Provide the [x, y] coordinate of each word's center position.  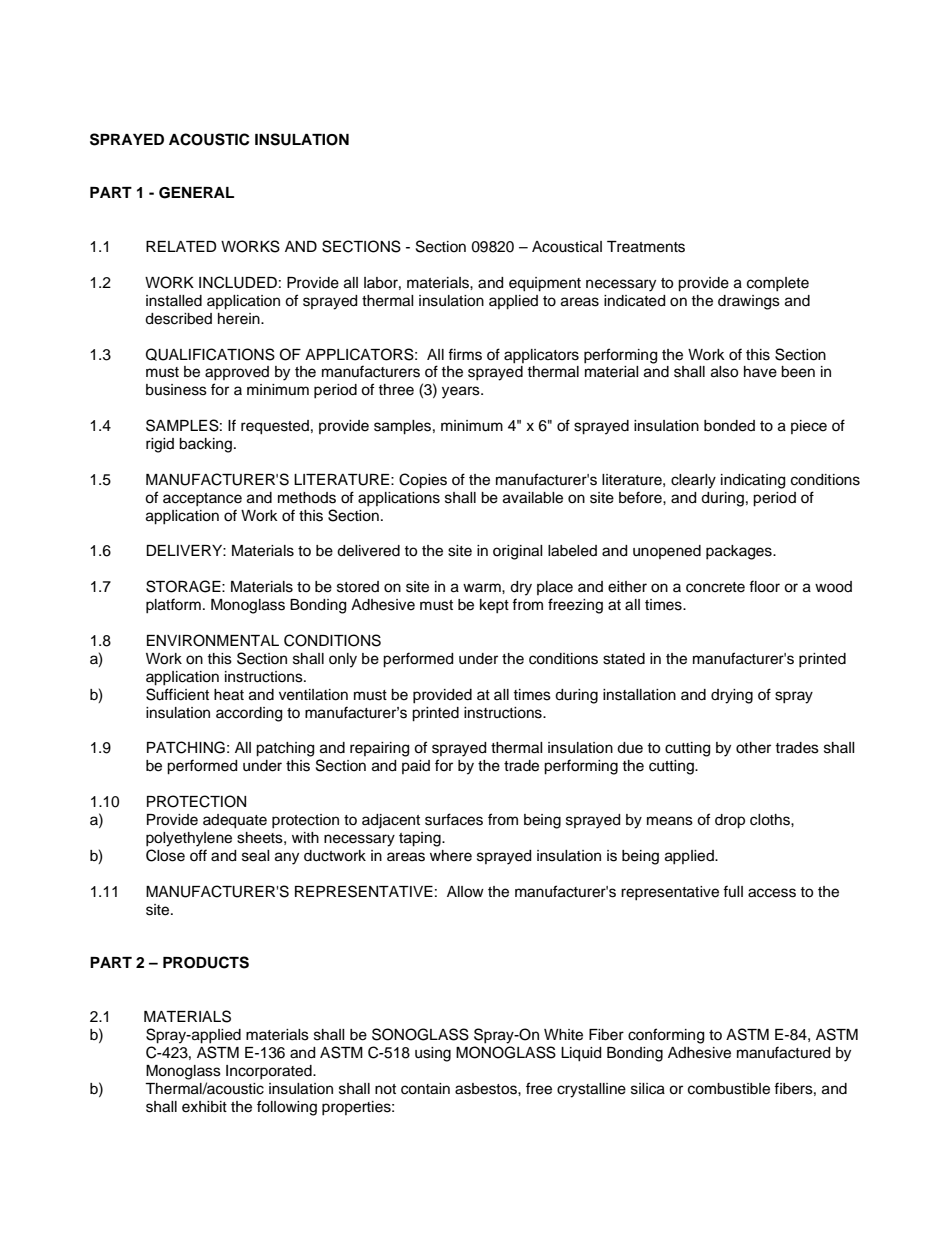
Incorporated [270, 1072]
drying [732, 696]
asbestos [487, 1089]
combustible [729, 1089]
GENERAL [196, 193]
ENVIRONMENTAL [213, 640]
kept [494, 606]
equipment [545, 284]
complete [778, 284]
